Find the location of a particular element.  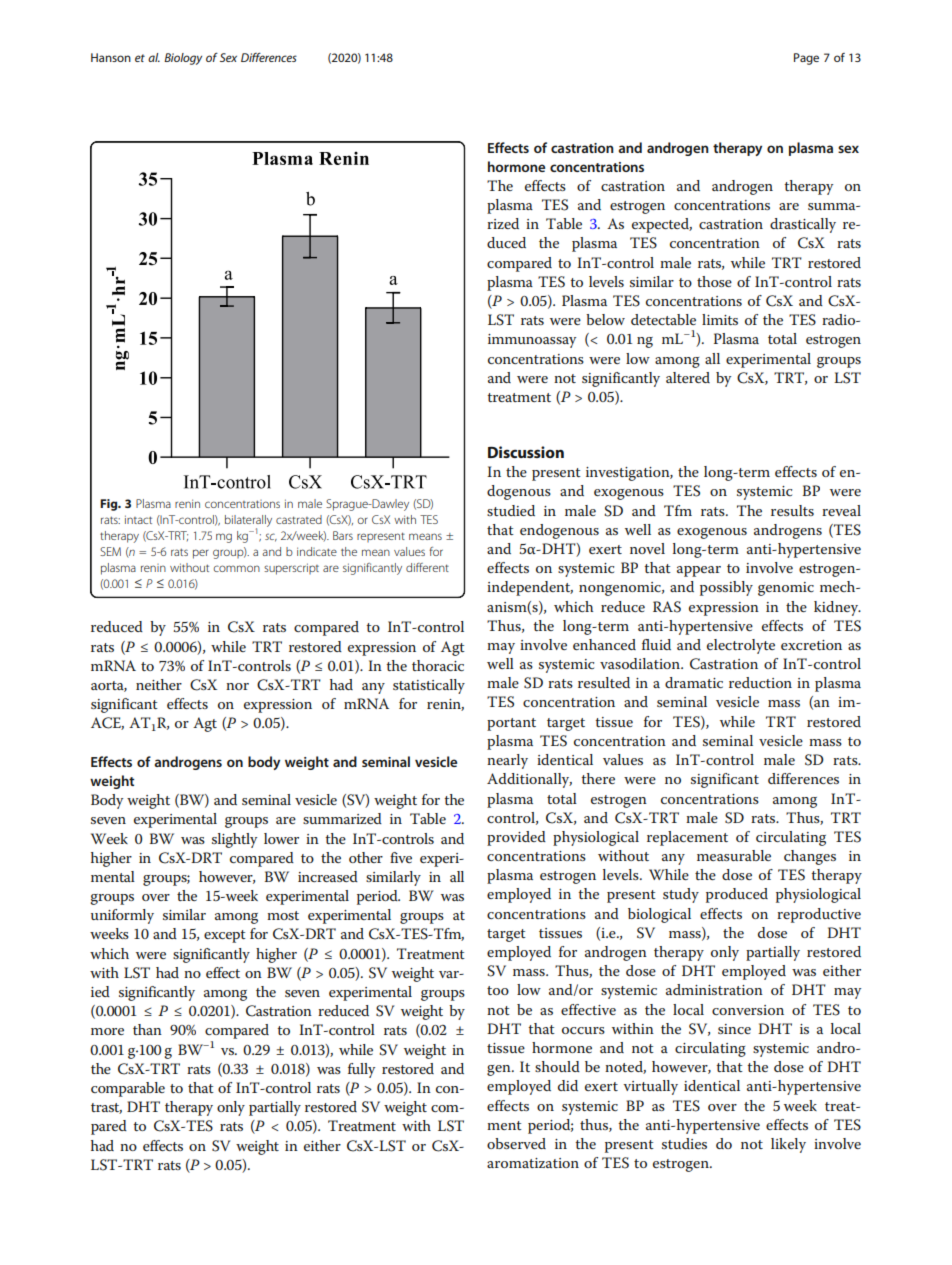

common is located at coordinates (237, 568).
